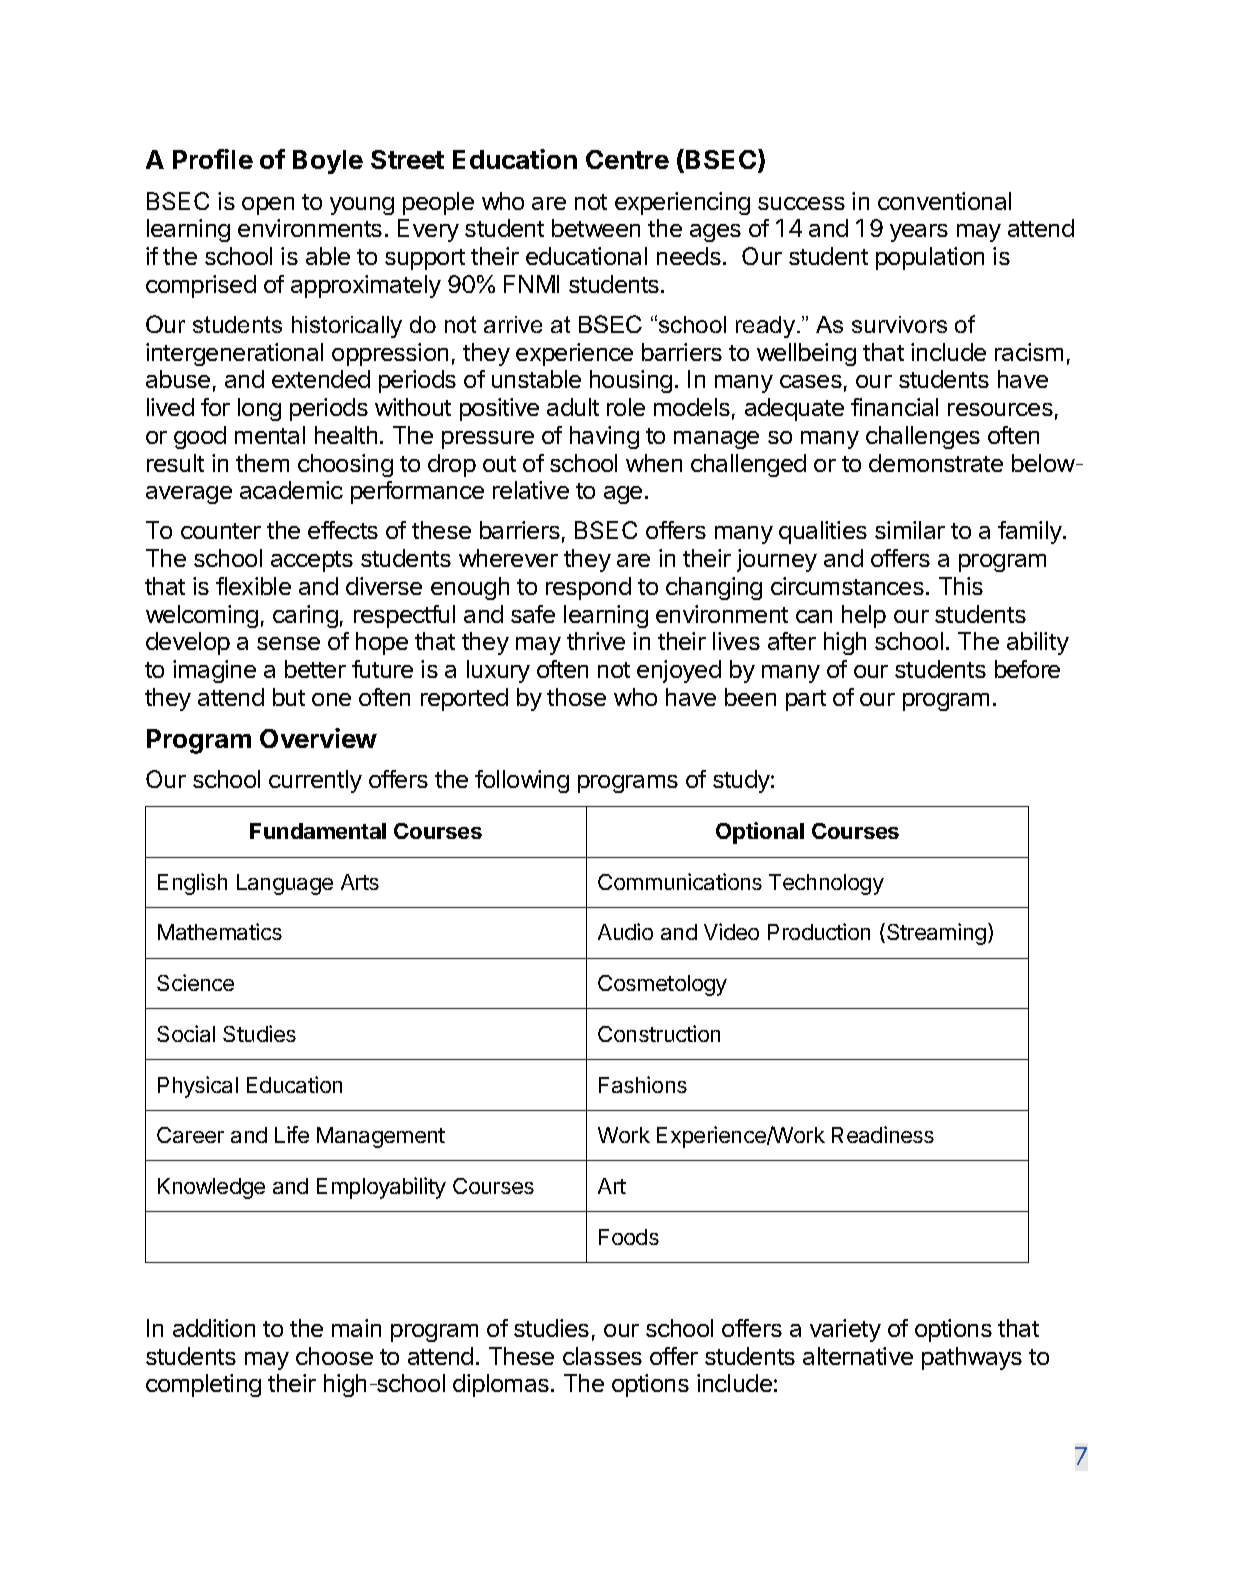 The image size is (1233, 1595). I want to click on pathways, so click(972, 1358).
